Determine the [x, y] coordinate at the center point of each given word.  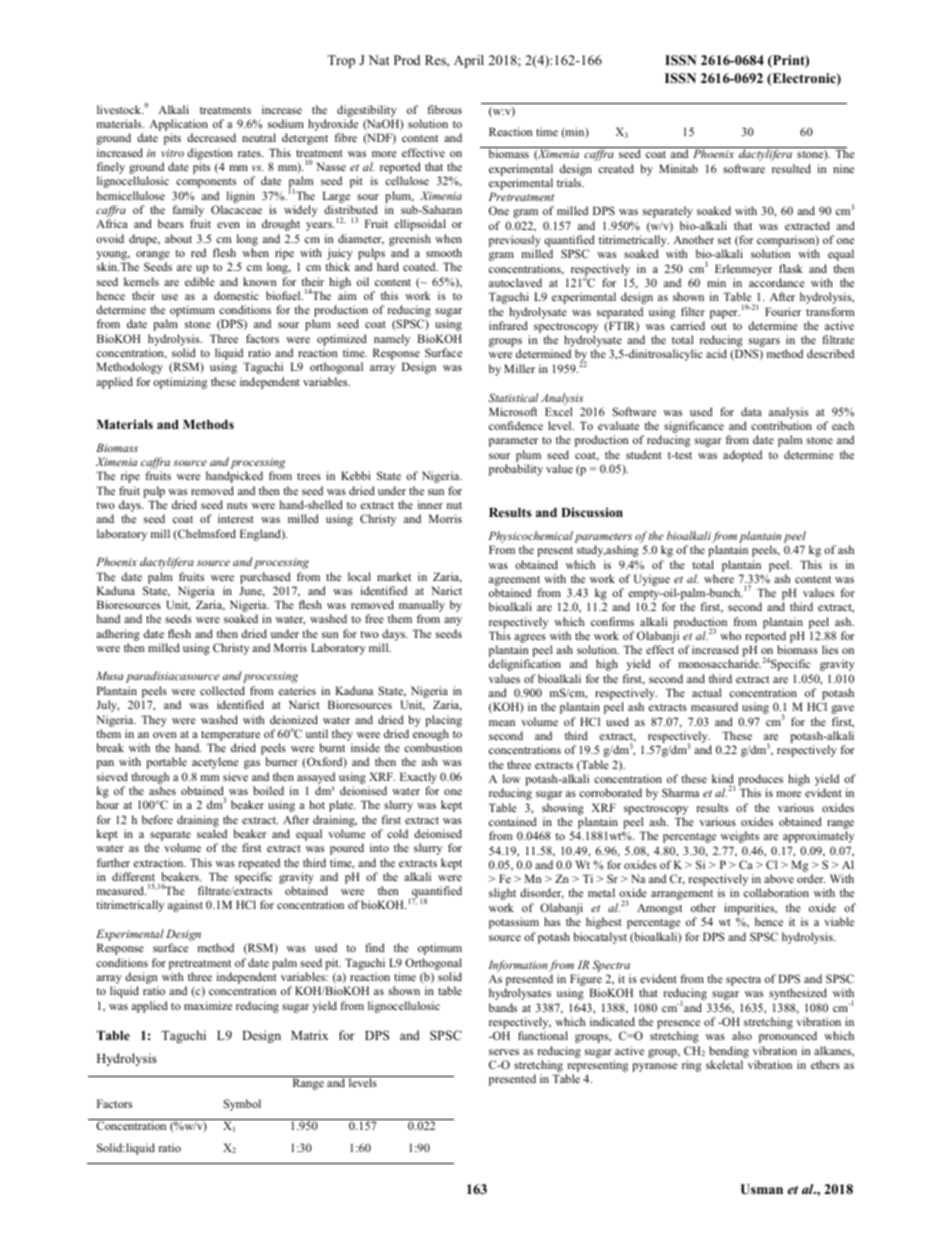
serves [504, 1052]
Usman [761, 1189]
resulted [791, 168]
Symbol [242, 1105]
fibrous [444, 109]
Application [178, 126]
